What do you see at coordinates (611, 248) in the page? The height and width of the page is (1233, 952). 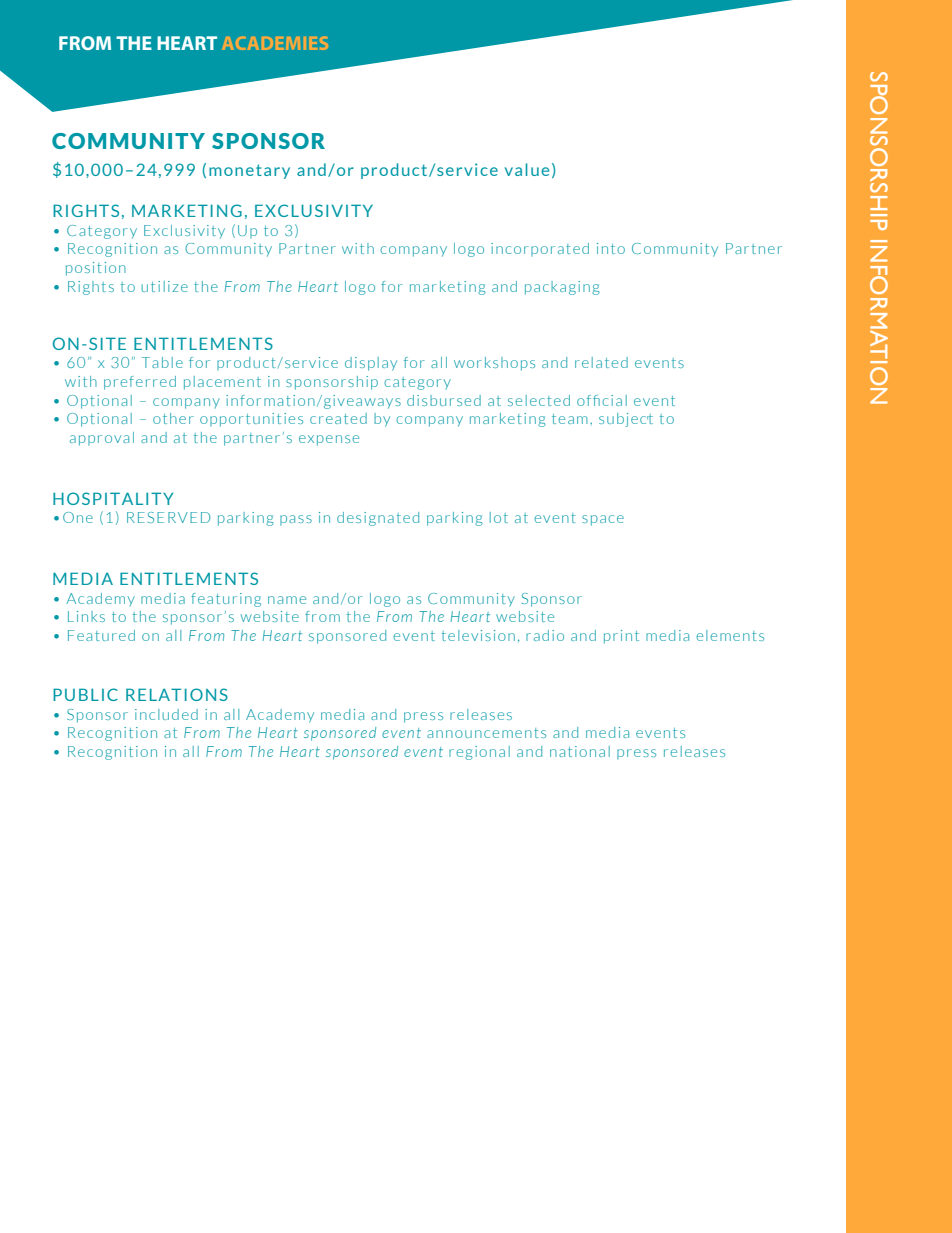 I see `into` at bounding box center [611, 248].
